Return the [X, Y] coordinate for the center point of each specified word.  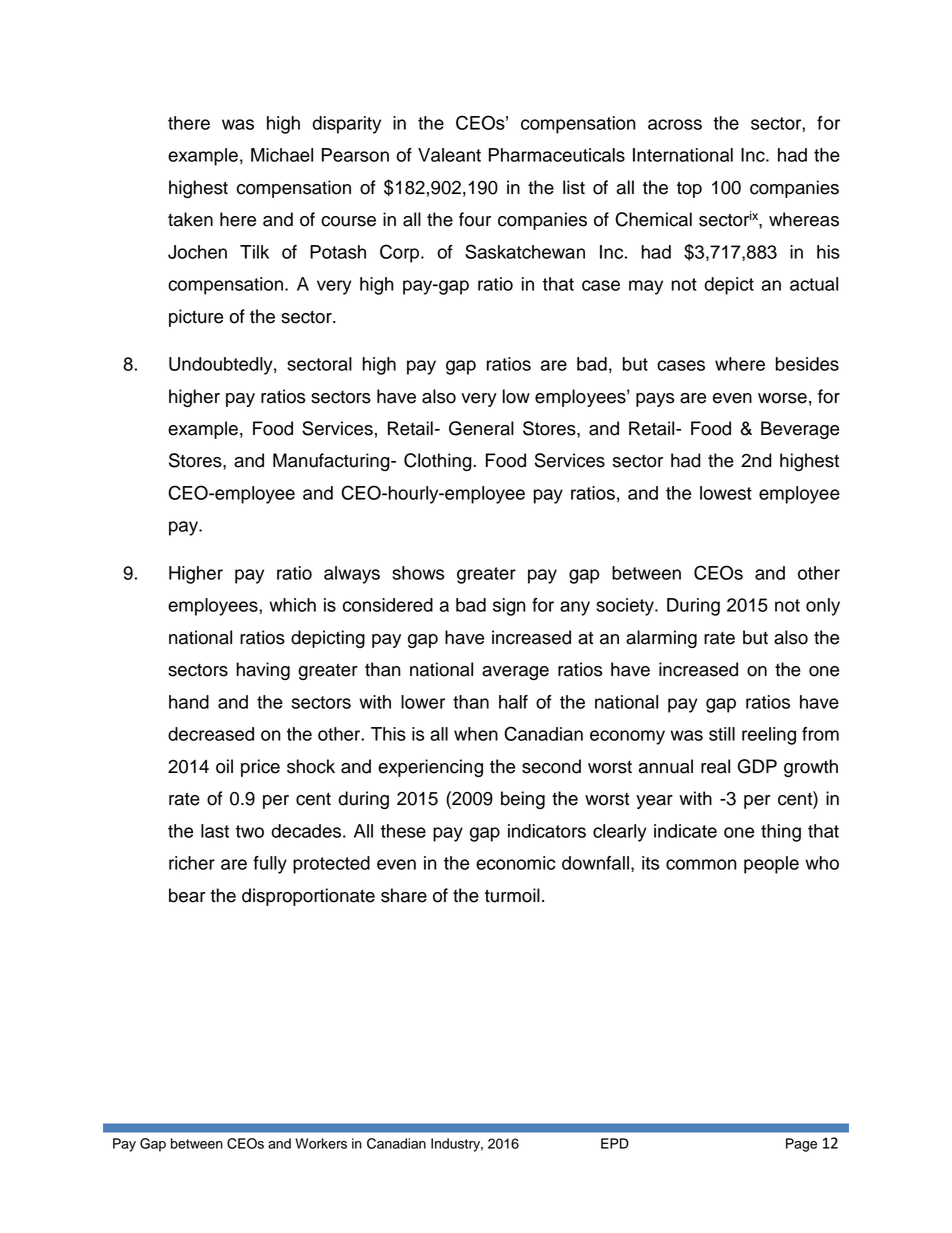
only [823, 607]
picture [196, 318]
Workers [321, 1143]
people [771, 865]
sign [509, 607]
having [263, 671]
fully [270, 865]
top [689, 189]
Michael [282, 155]
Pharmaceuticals [557, 155]
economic [515, 863]
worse [782, 398]
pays [655, 400]
